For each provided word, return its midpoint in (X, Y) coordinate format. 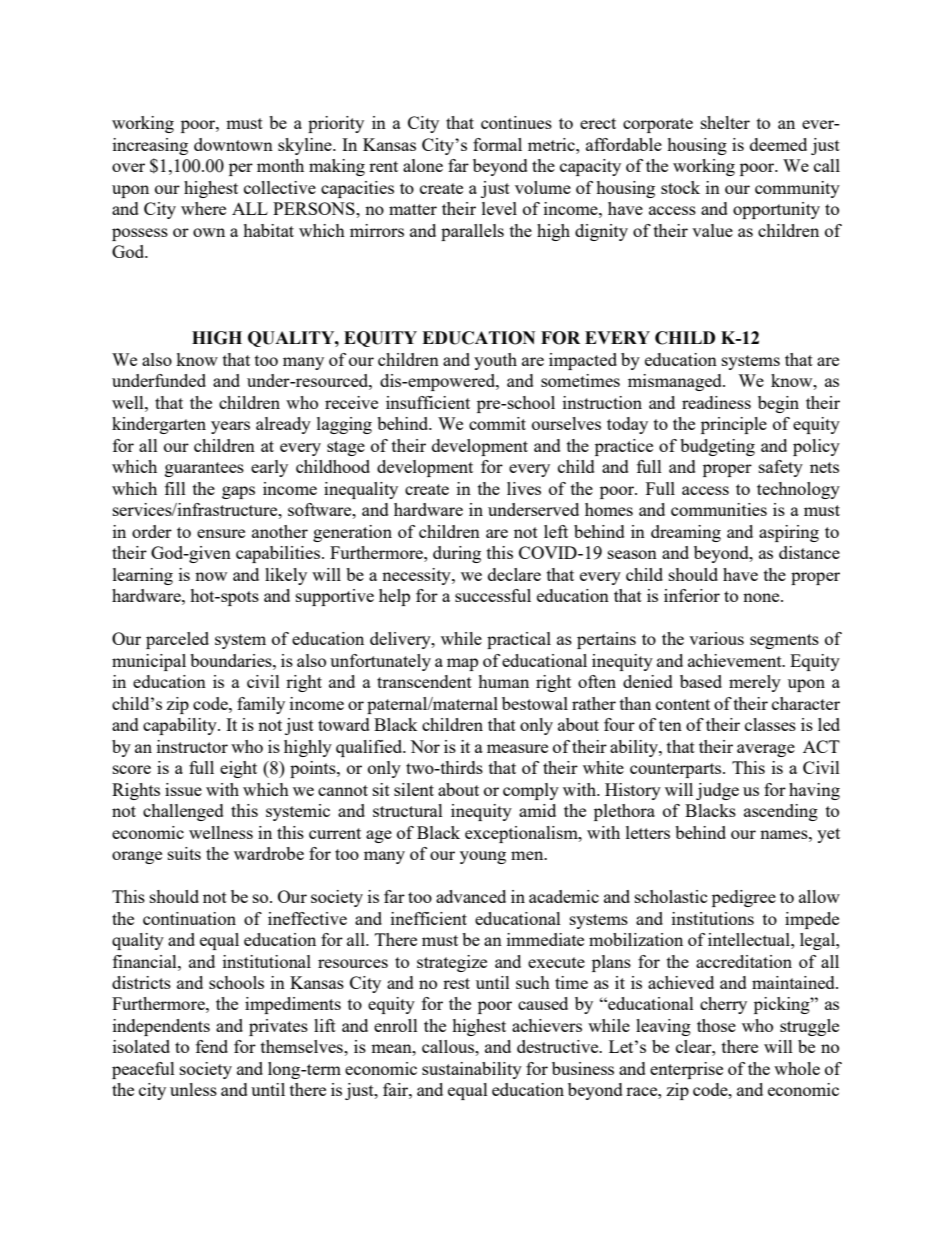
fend (212, 1046)
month (280, 165)
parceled (177, 640)
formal (497, 144)
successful (493, 595)
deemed (778, 144)
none (762, 597)
